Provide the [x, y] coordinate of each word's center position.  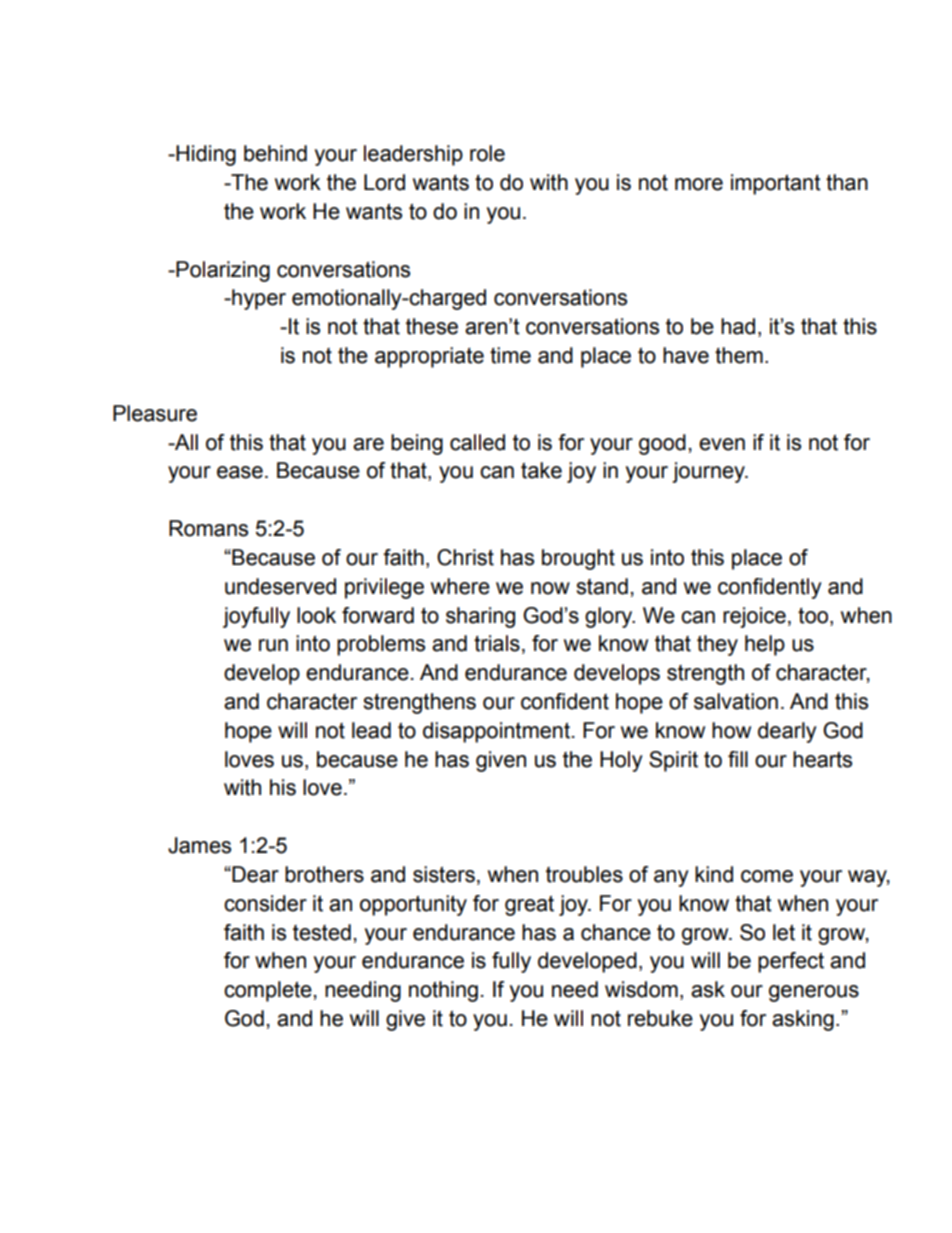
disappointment [496, 732]
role [487, 153]
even [722, 444]
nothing [443, 991]
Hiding [206, 155]
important [776, 184]
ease [240, 472]
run [273, 645]
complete [268, 991]
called [477, 442]
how [731, 730]
